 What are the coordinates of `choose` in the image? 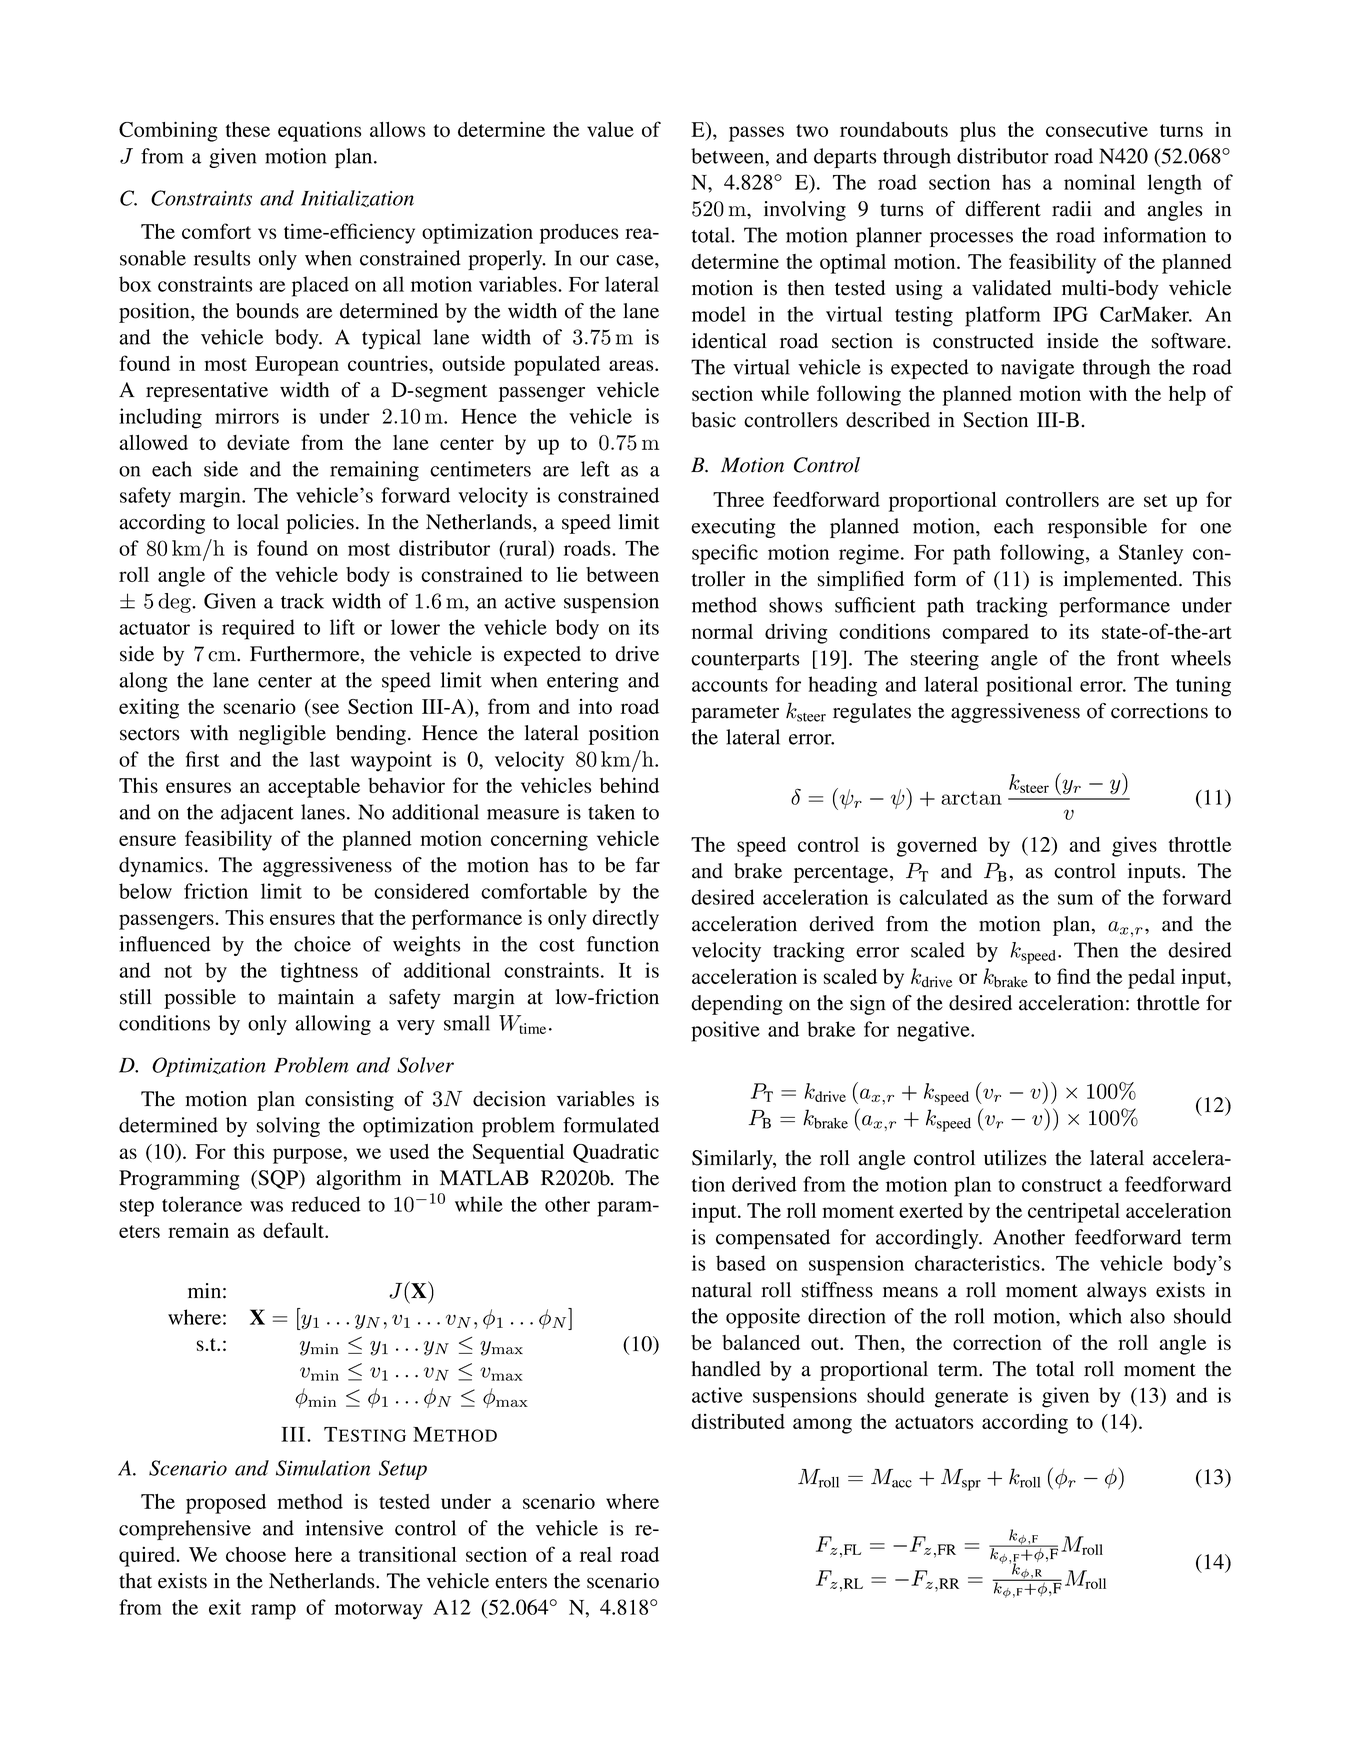 It's located at (256, 1554).
